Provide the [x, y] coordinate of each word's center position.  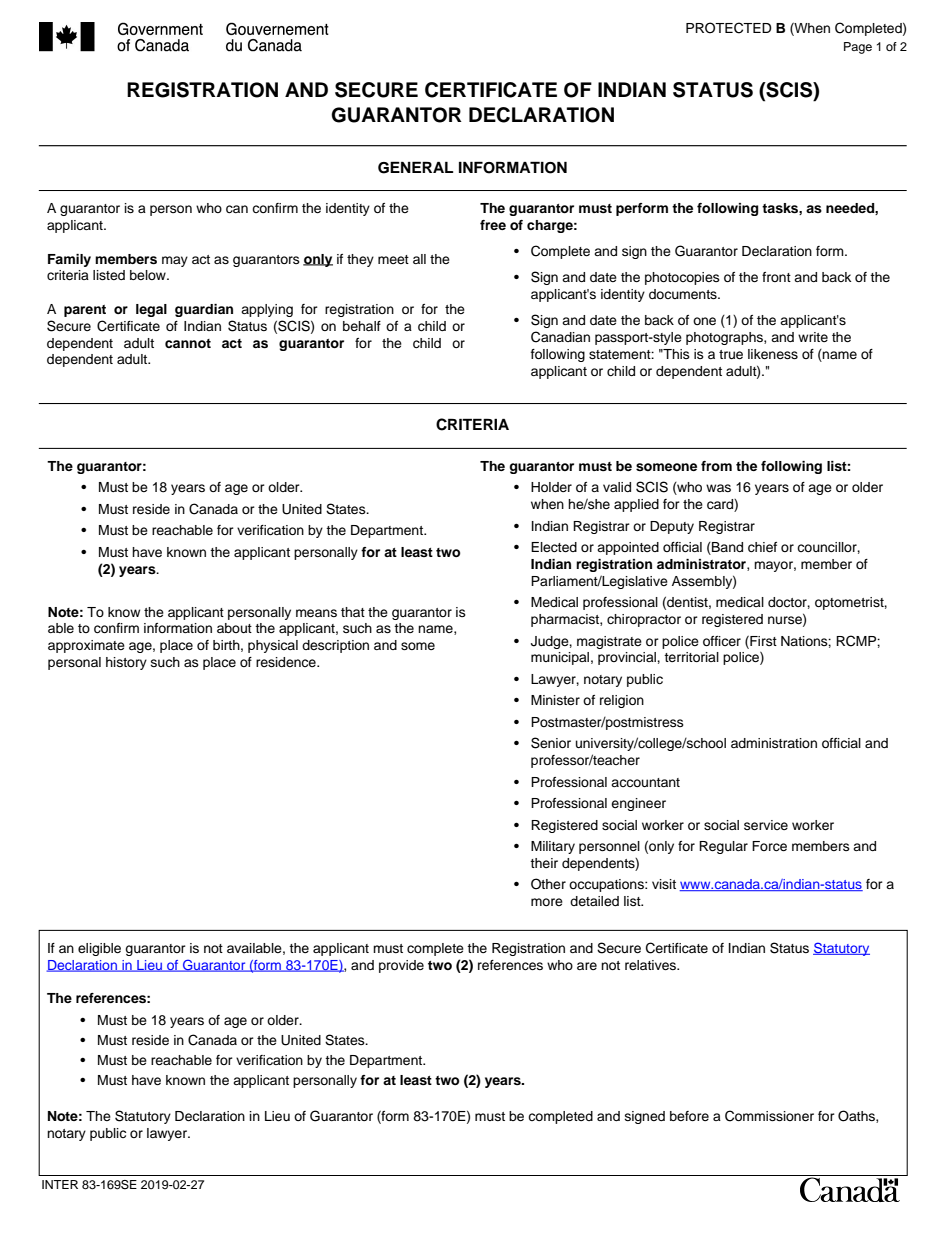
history [126, 663]
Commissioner [769, 1116]
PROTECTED [729, 28]
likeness [773, 354]
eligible [99, 949]
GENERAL [415, 167]
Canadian [560, 337]
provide [401, 966]
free [493, 225]
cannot [188, 343]
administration [774, 743]
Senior [551, 743]
